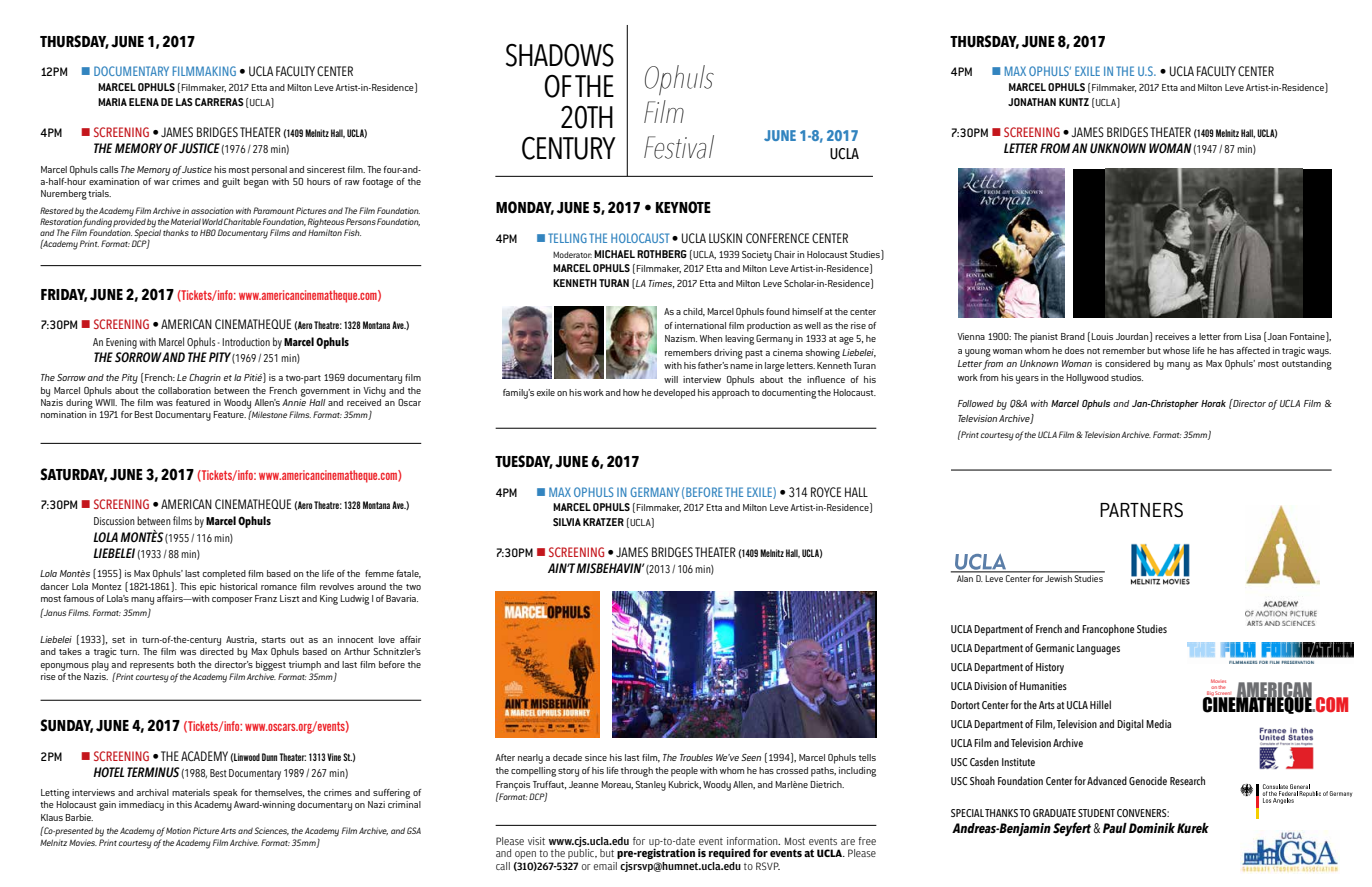 The width and height of the screenshot is (1372, 887). What do you see at coordinates (144, 102) in the screenshot?
I see `ELENA` at bounding box center [144, 102].
